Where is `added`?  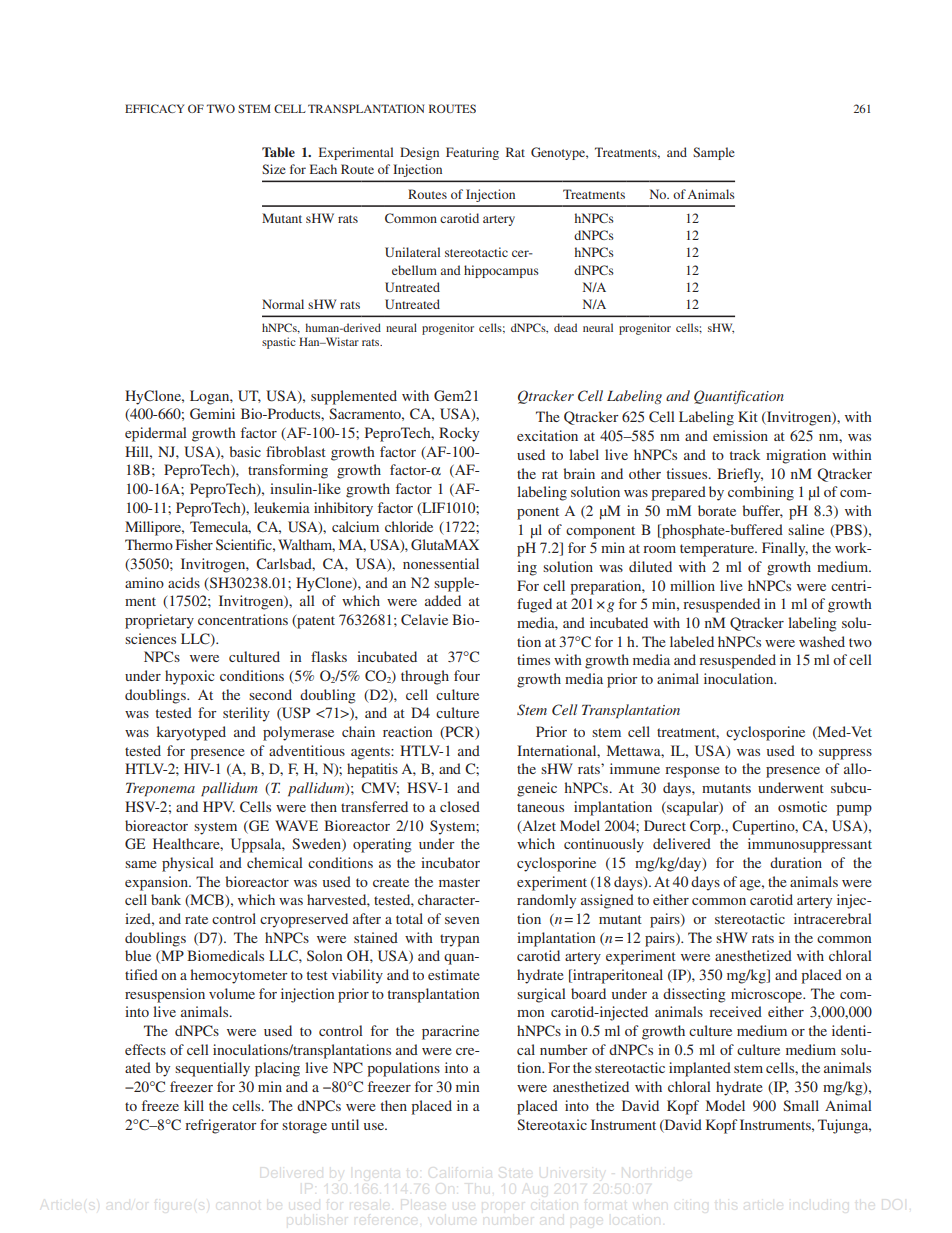 added is located at coordinates (443, 600).
